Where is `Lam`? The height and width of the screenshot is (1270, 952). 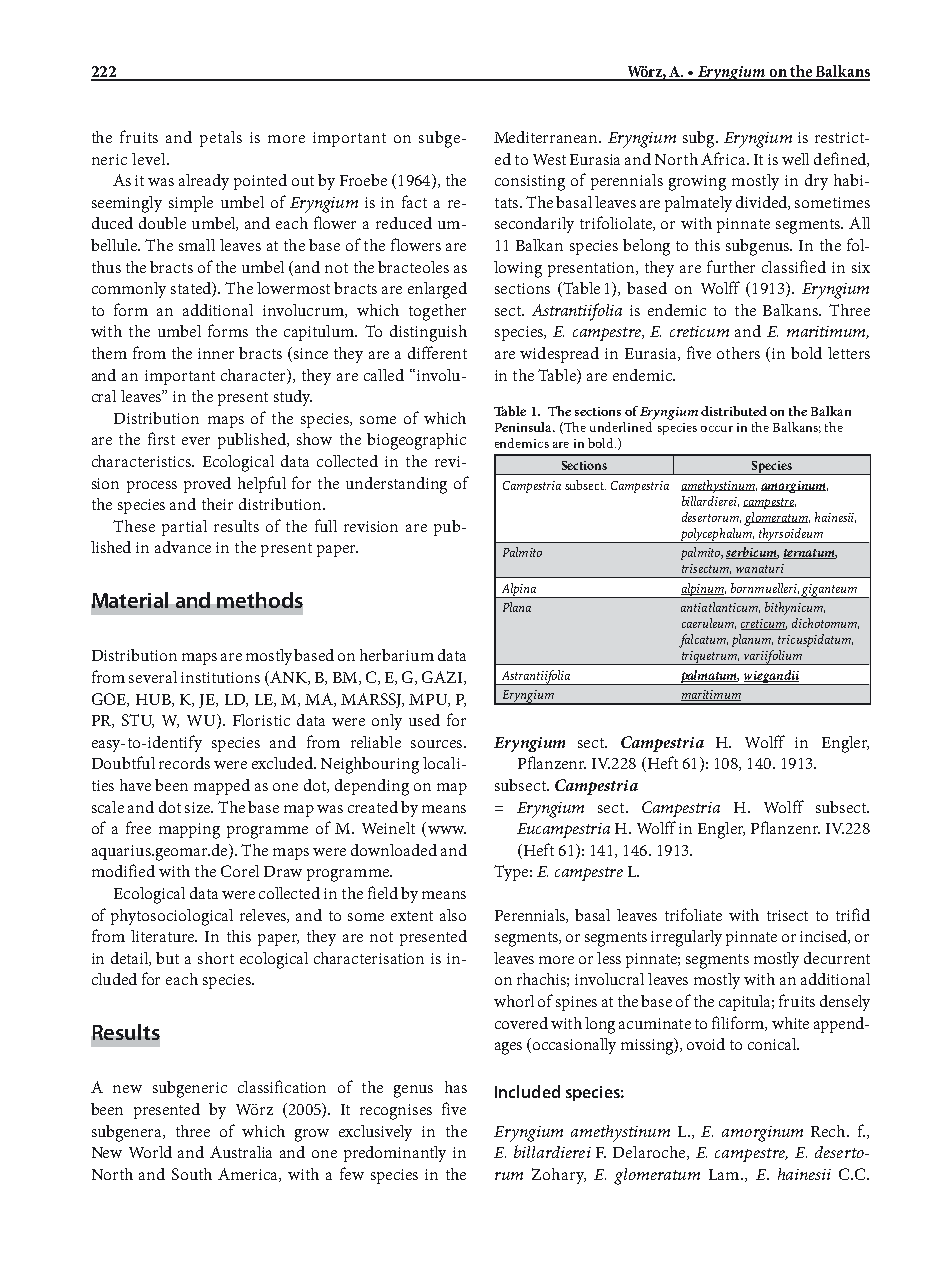 Lam is located at coordinates (725, 1174).
